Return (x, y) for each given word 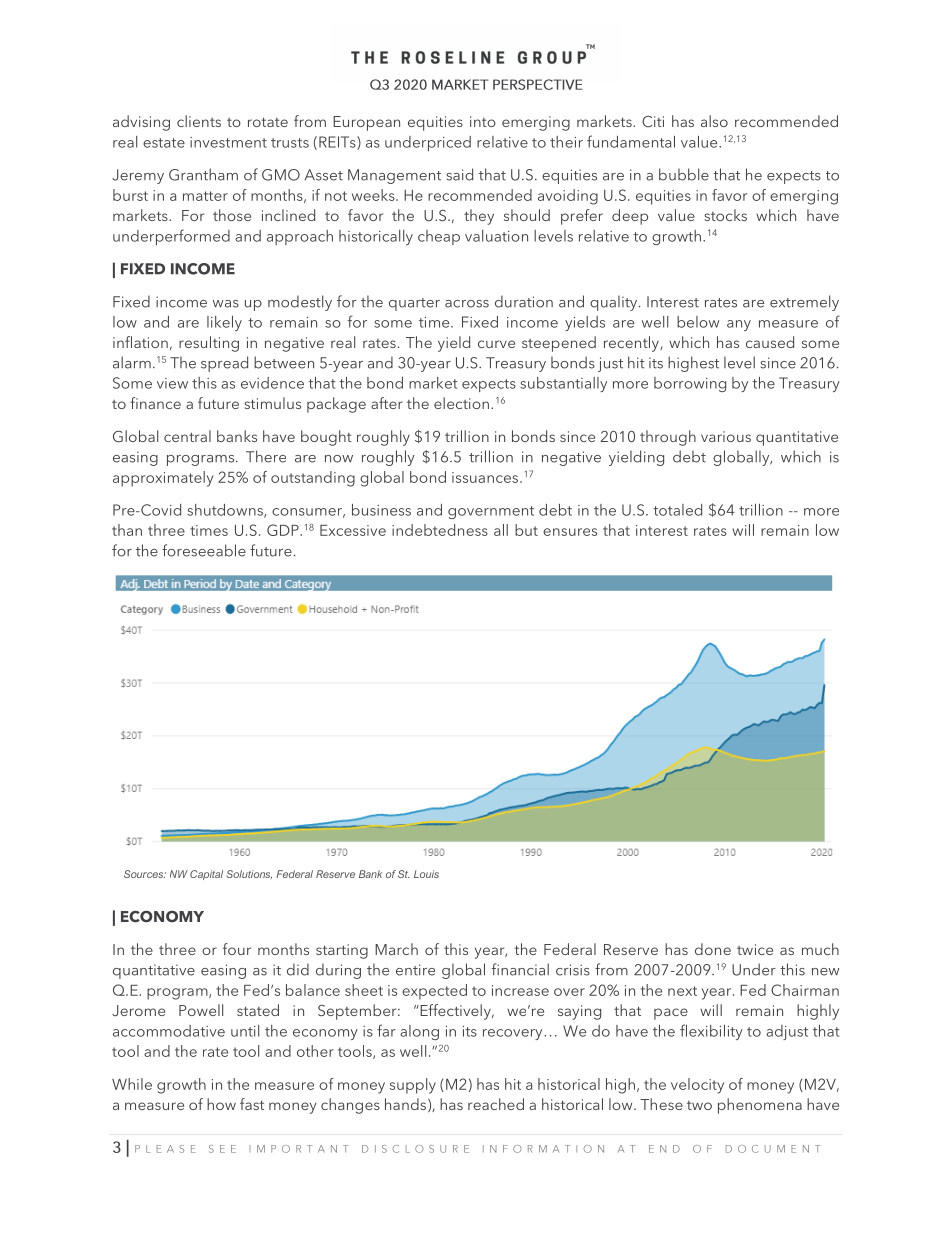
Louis (426, 874)
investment (228, 142)
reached (496, 1104)
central (187, 436)
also (714, 121)
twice (755, 949)
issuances (485, 477)
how (221, 1104)
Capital (206, 875)
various (726, 436)
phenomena (760, 1106)
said (459, 174)
